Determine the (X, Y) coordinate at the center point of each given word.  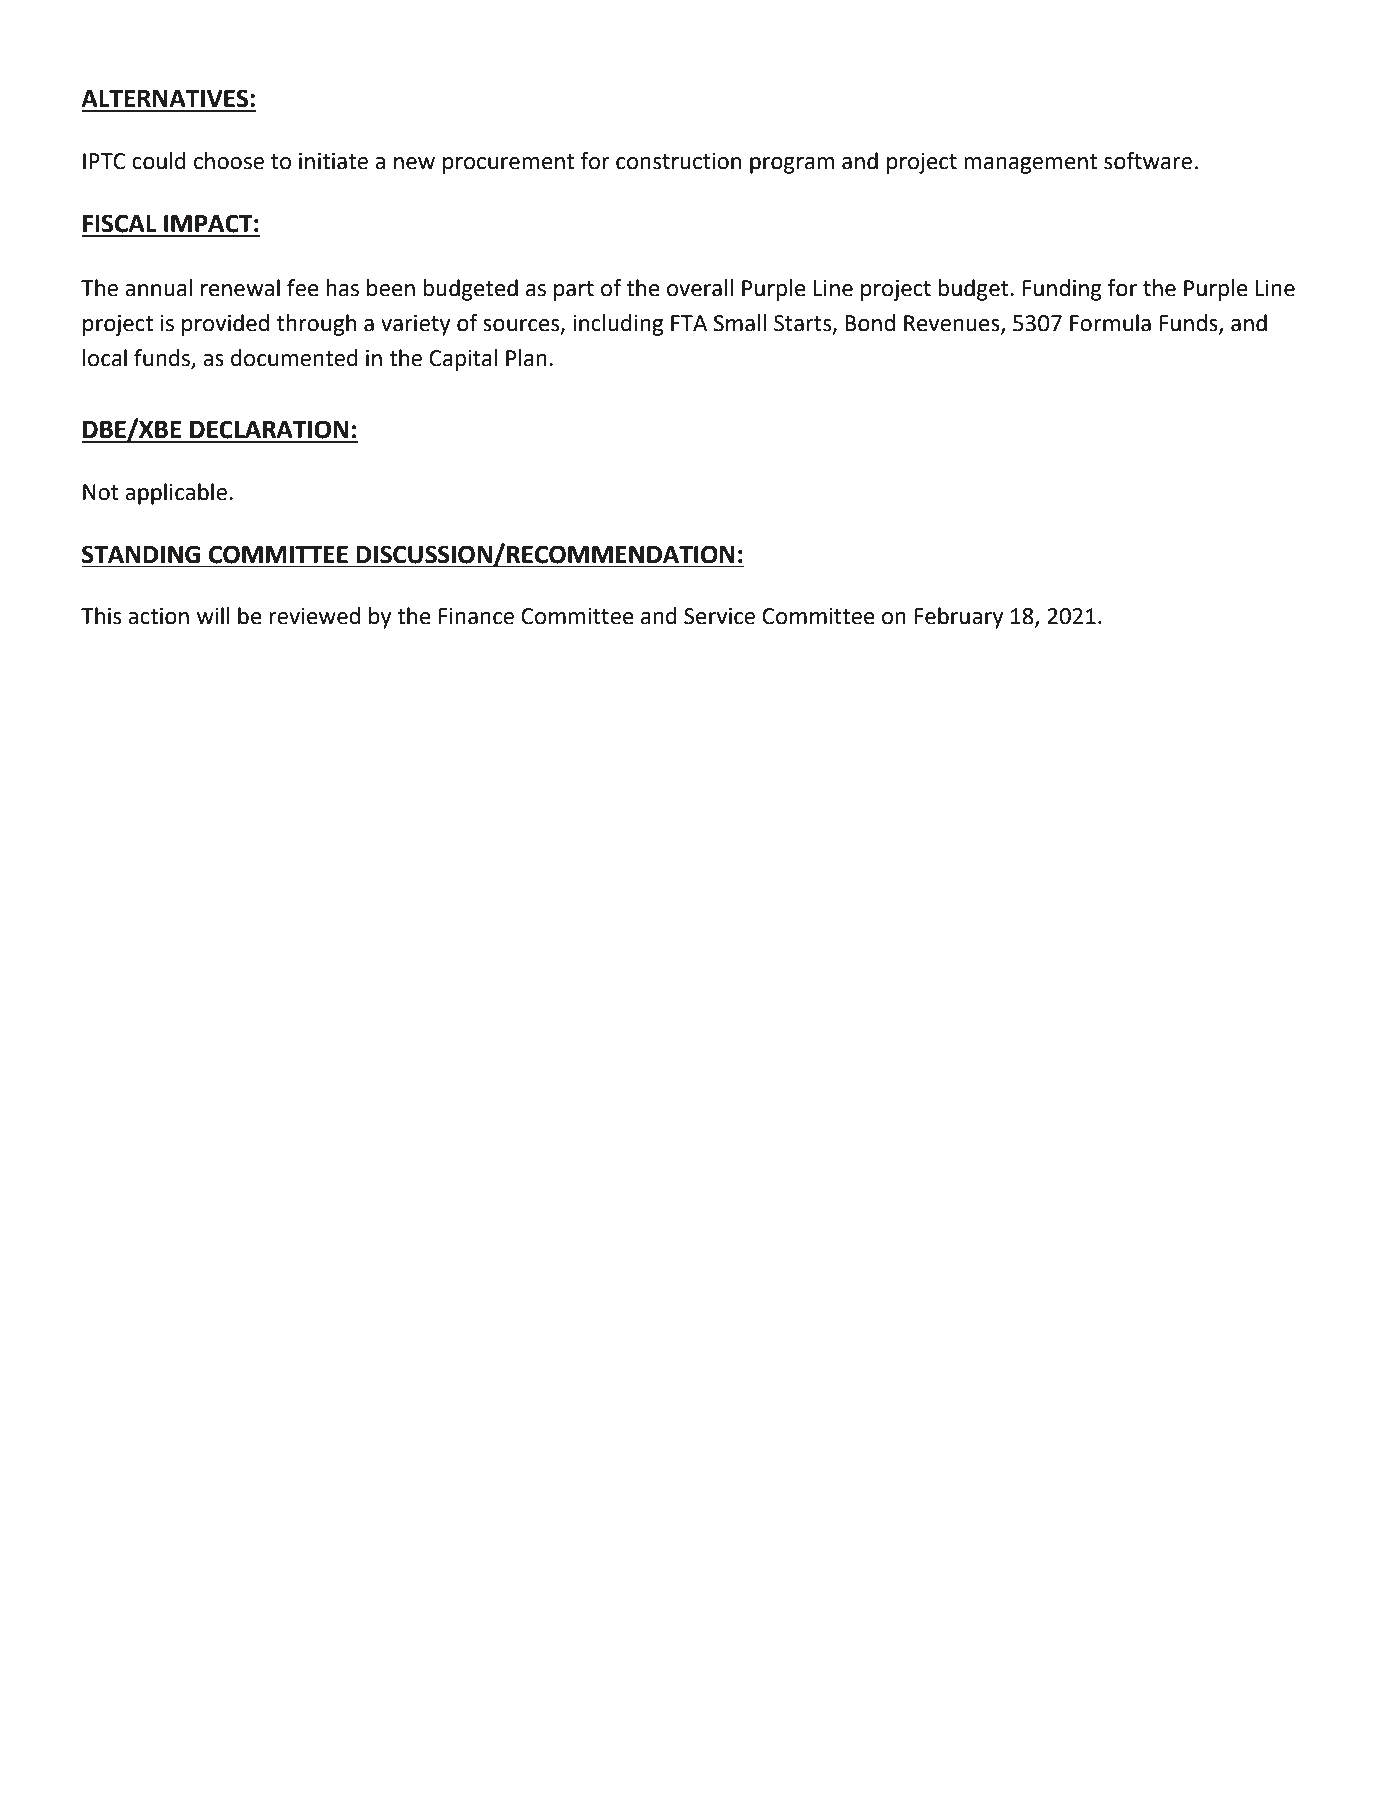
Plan (526, 358)
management (1030, 164)
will (213, 615)
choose (229, 161)
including (618, 325)
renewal (240, 288)
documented (294, 358)
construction (678, 161)
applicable (176, 494)
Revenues (953, 324)
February (959, 618)
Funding (1062, 290)
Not (101, 492)
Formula (1110, 323)
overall (700, 288)
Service (719, 616)
